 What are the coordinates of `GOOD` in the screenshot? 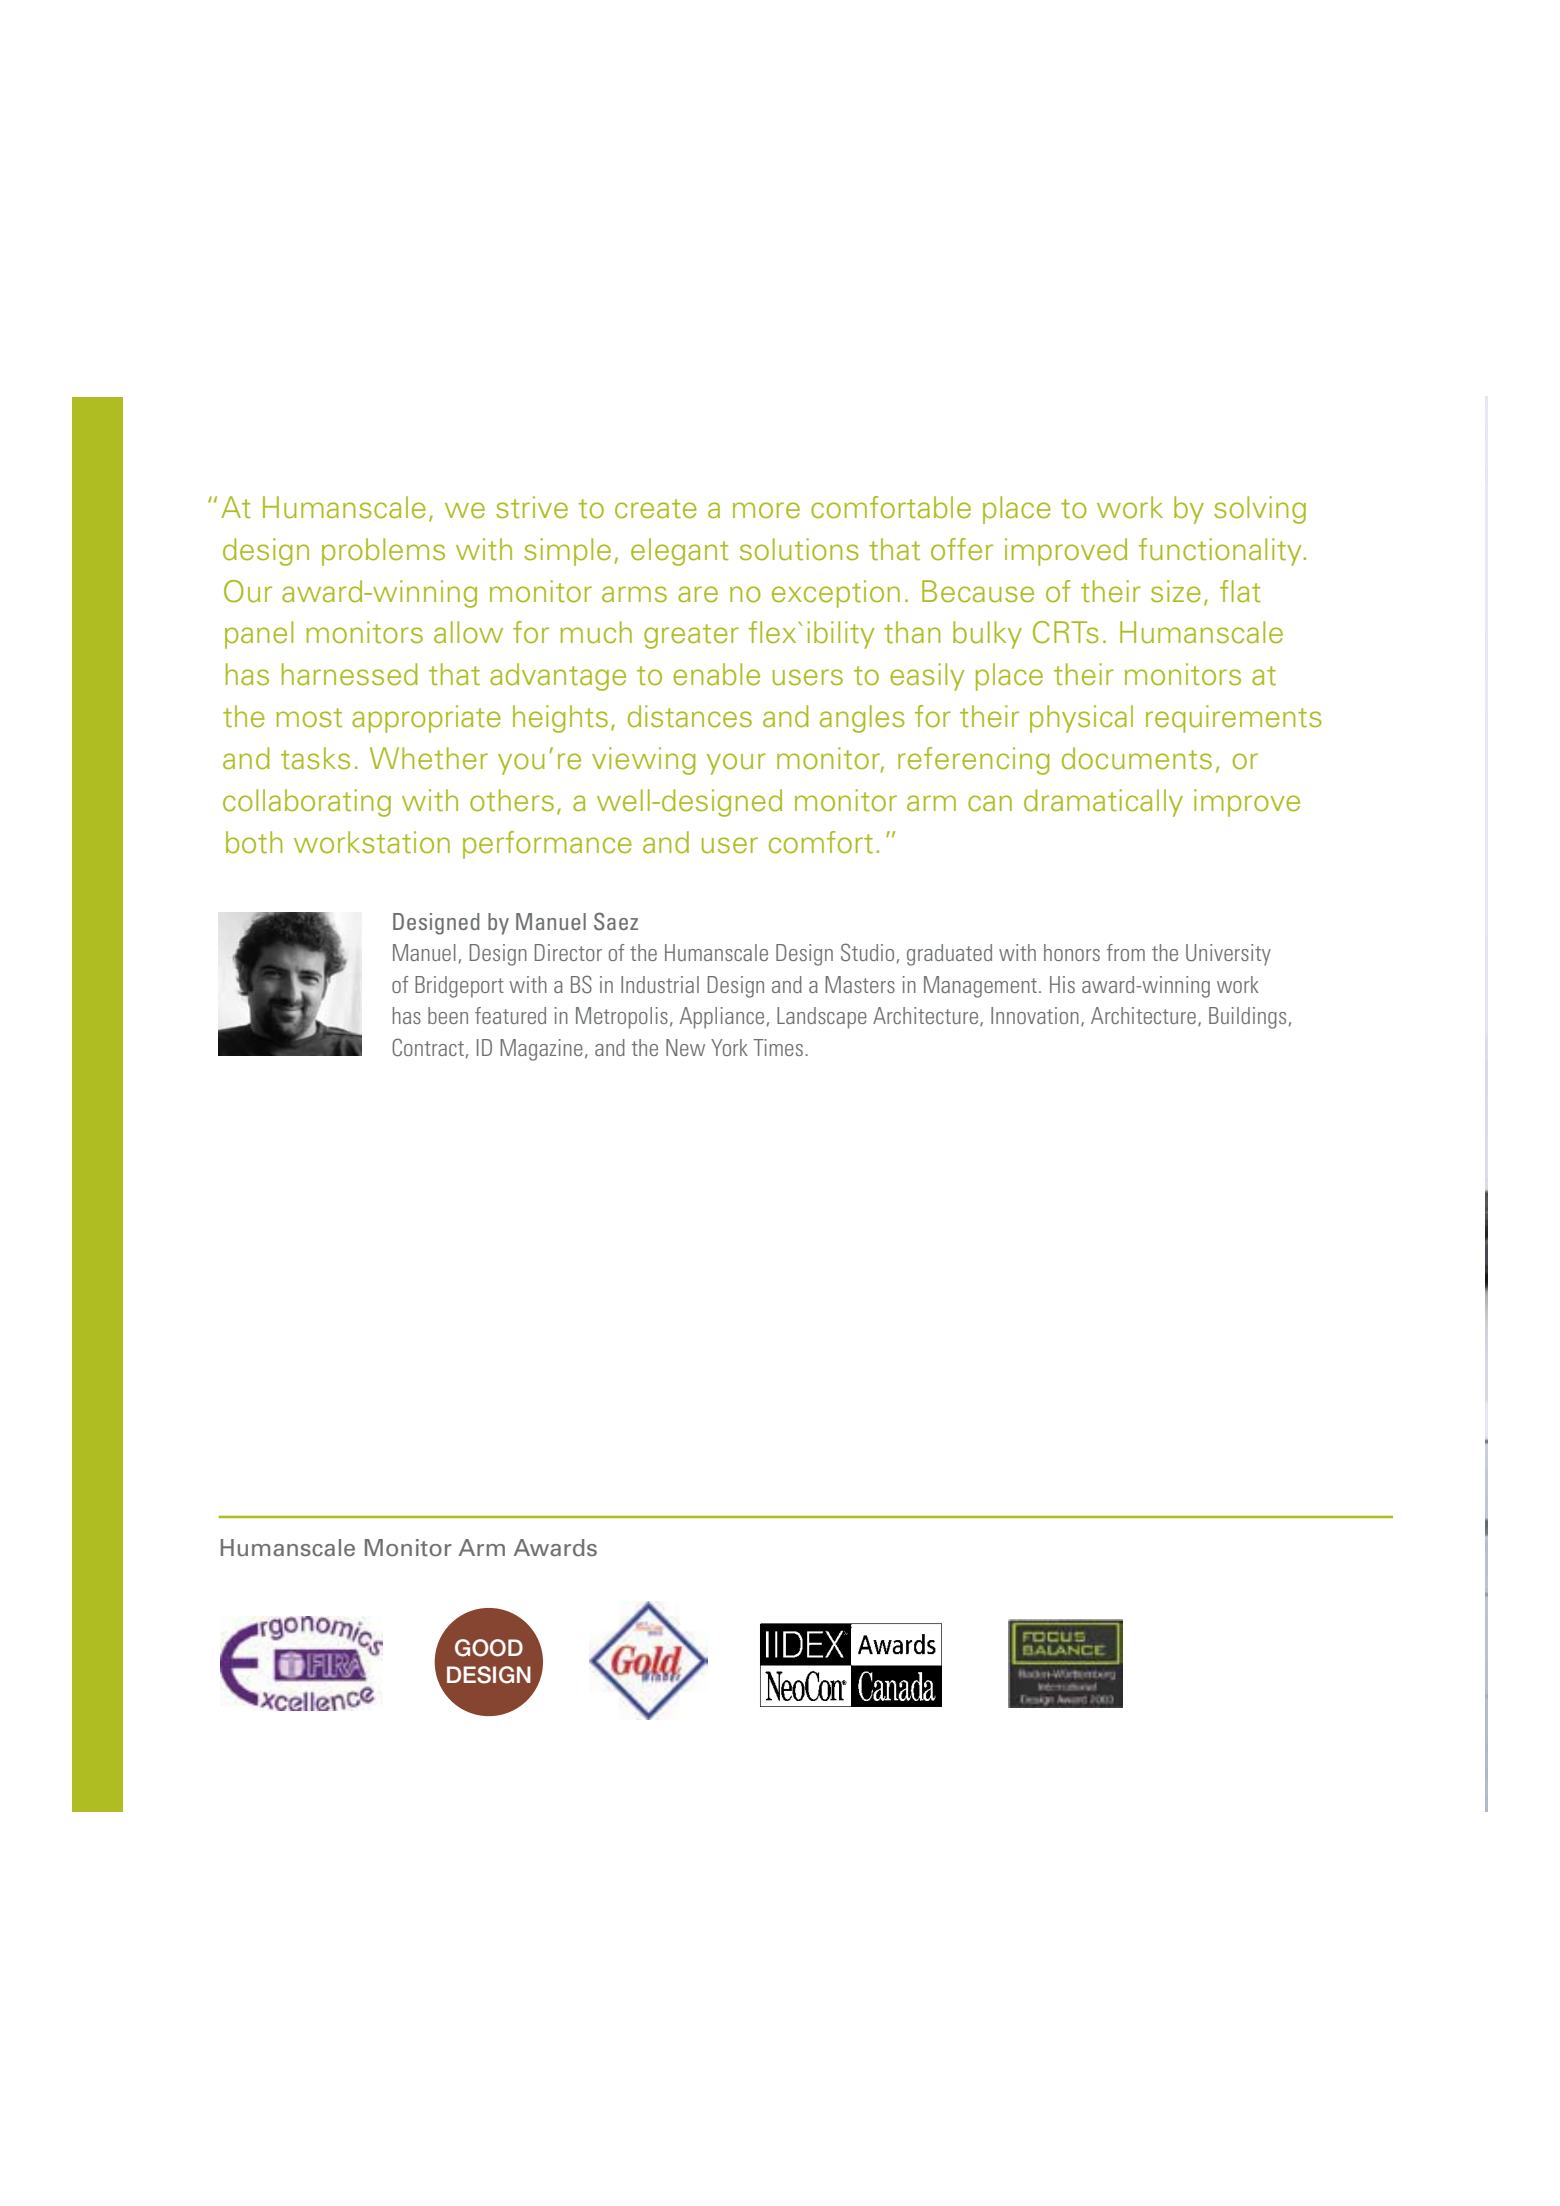 It's located at (489, 1648).
